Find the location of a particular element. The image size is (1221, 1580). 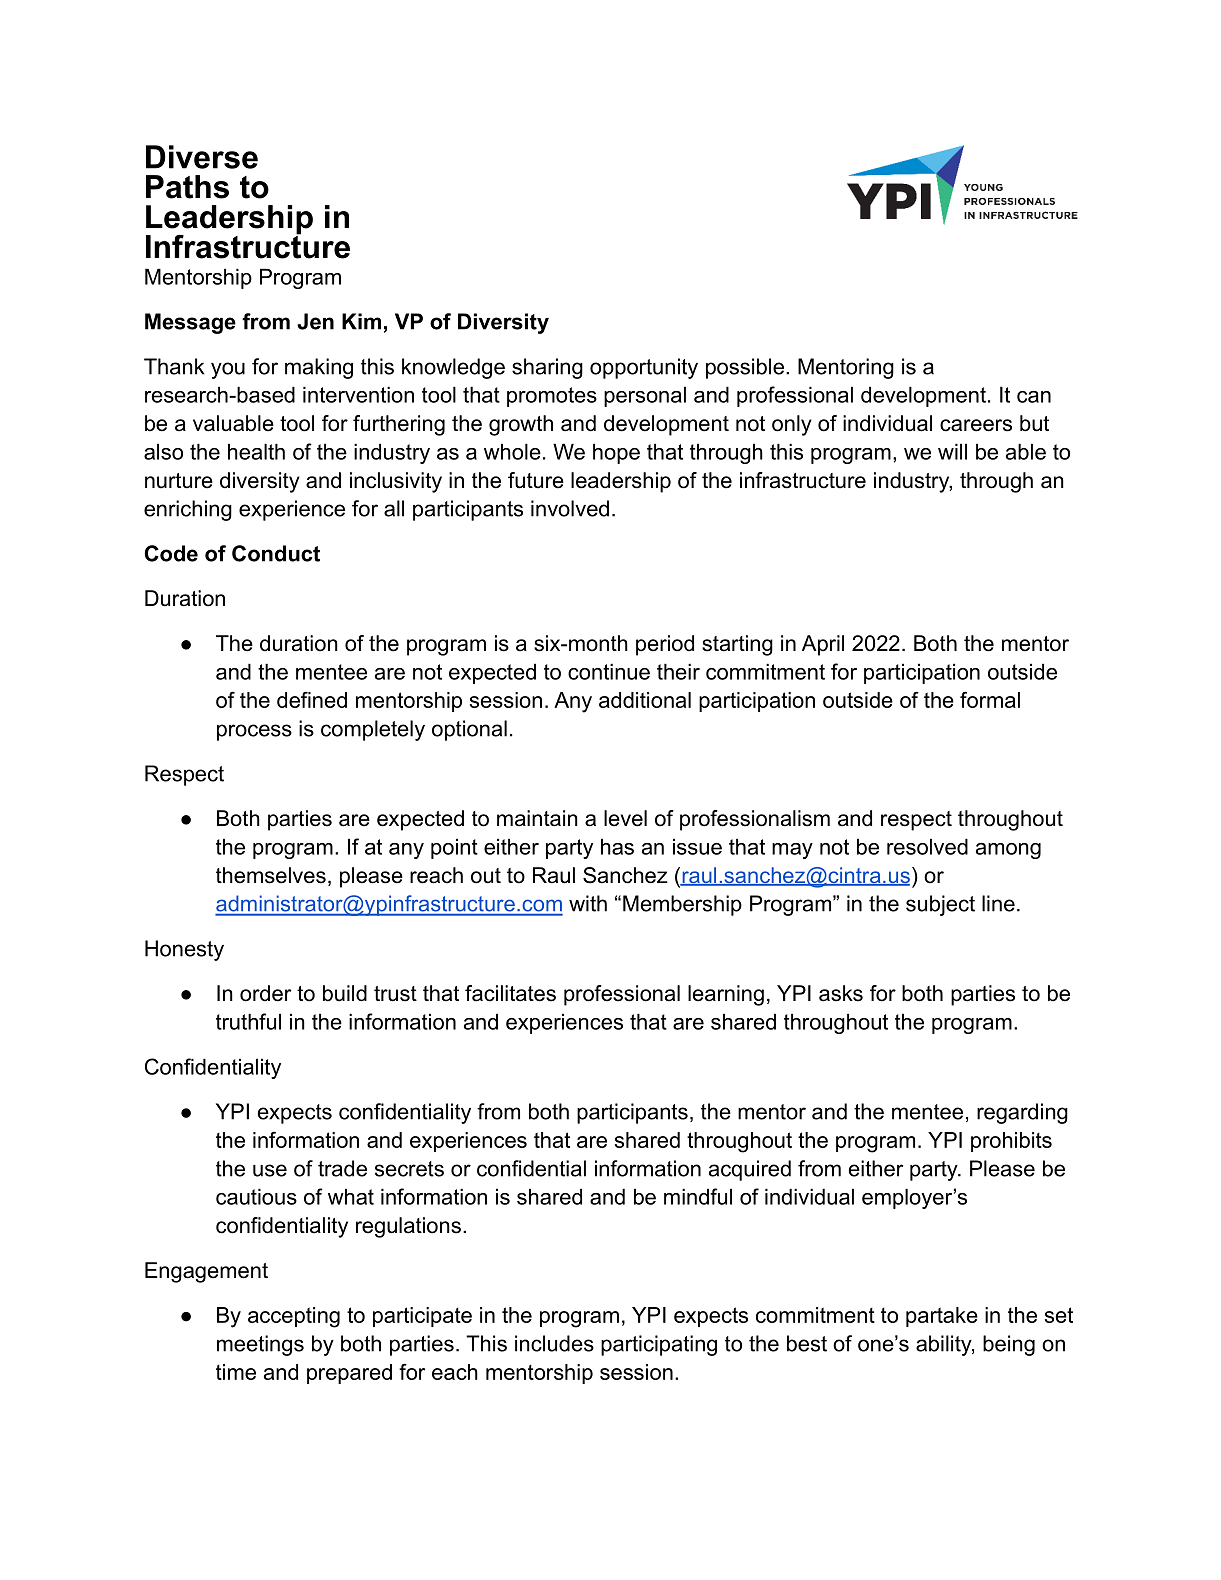

formal is located at coordinates (990, 700).
